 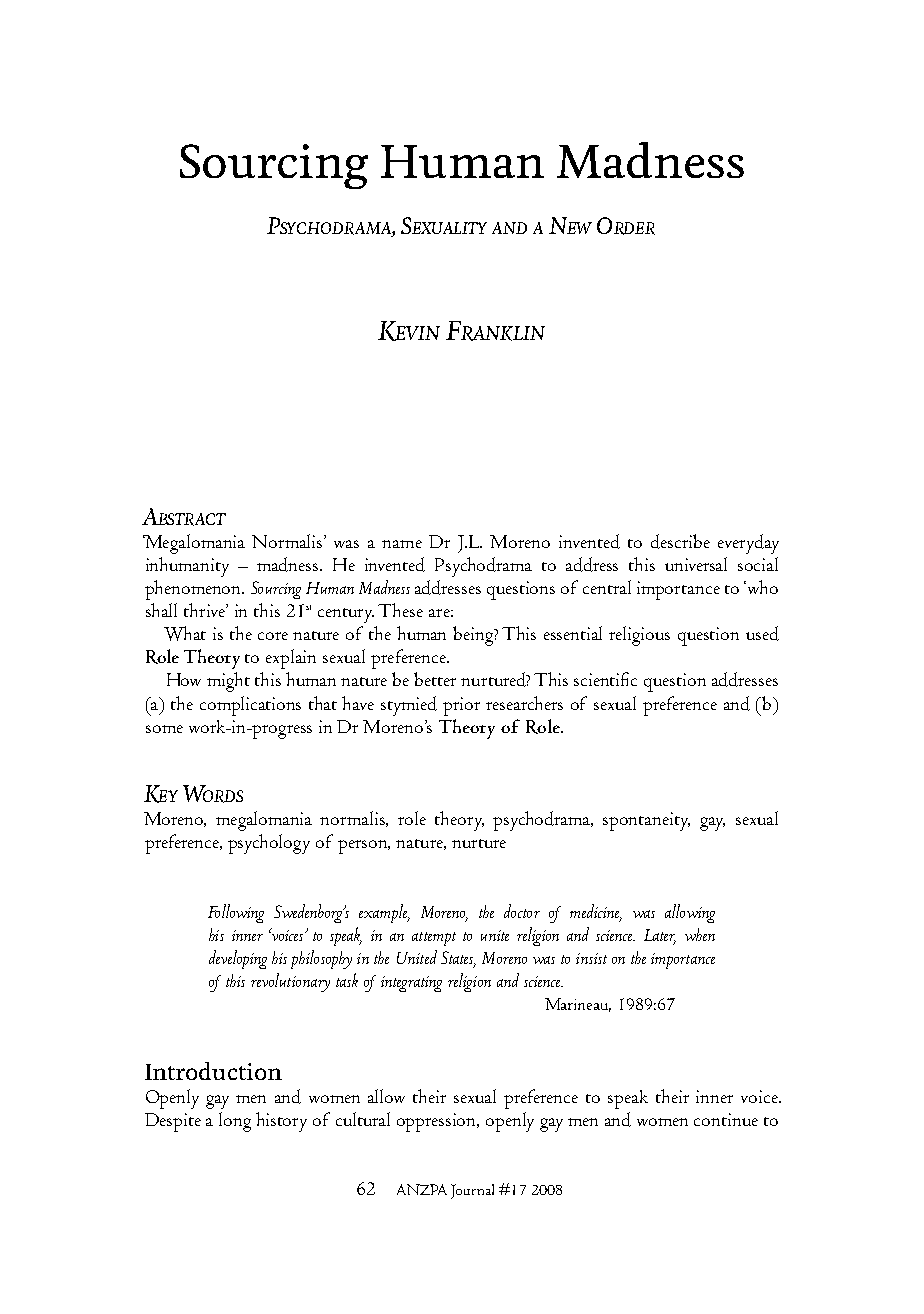 What do you see at coordinates (269, 844) in the screenshot?
I see `psychology` at bounding box center [269, 844].
